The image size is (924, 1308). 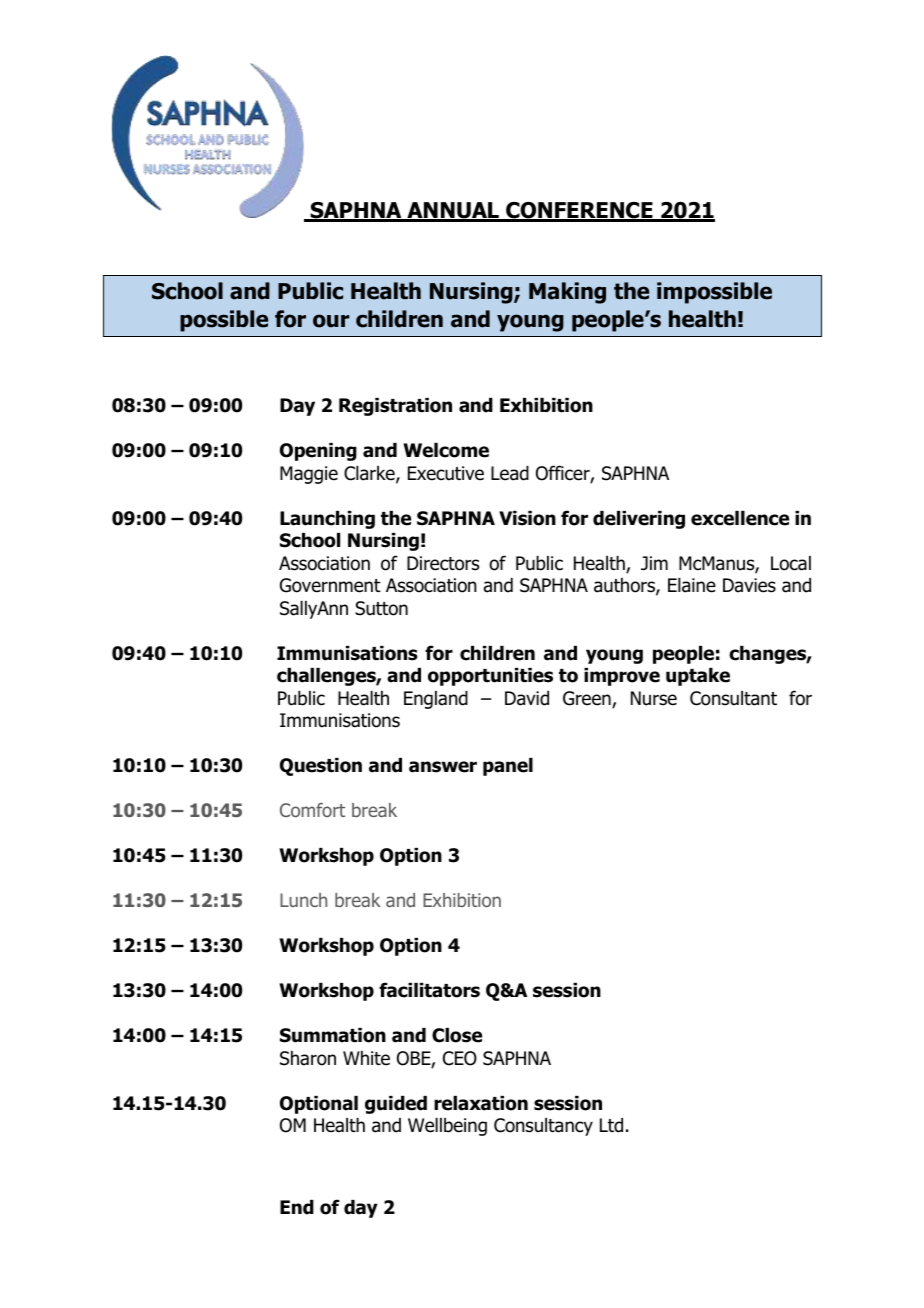 What do you see at coordinates (331, 321) in the image?
I see `our` at bounding box center [331, 321].
